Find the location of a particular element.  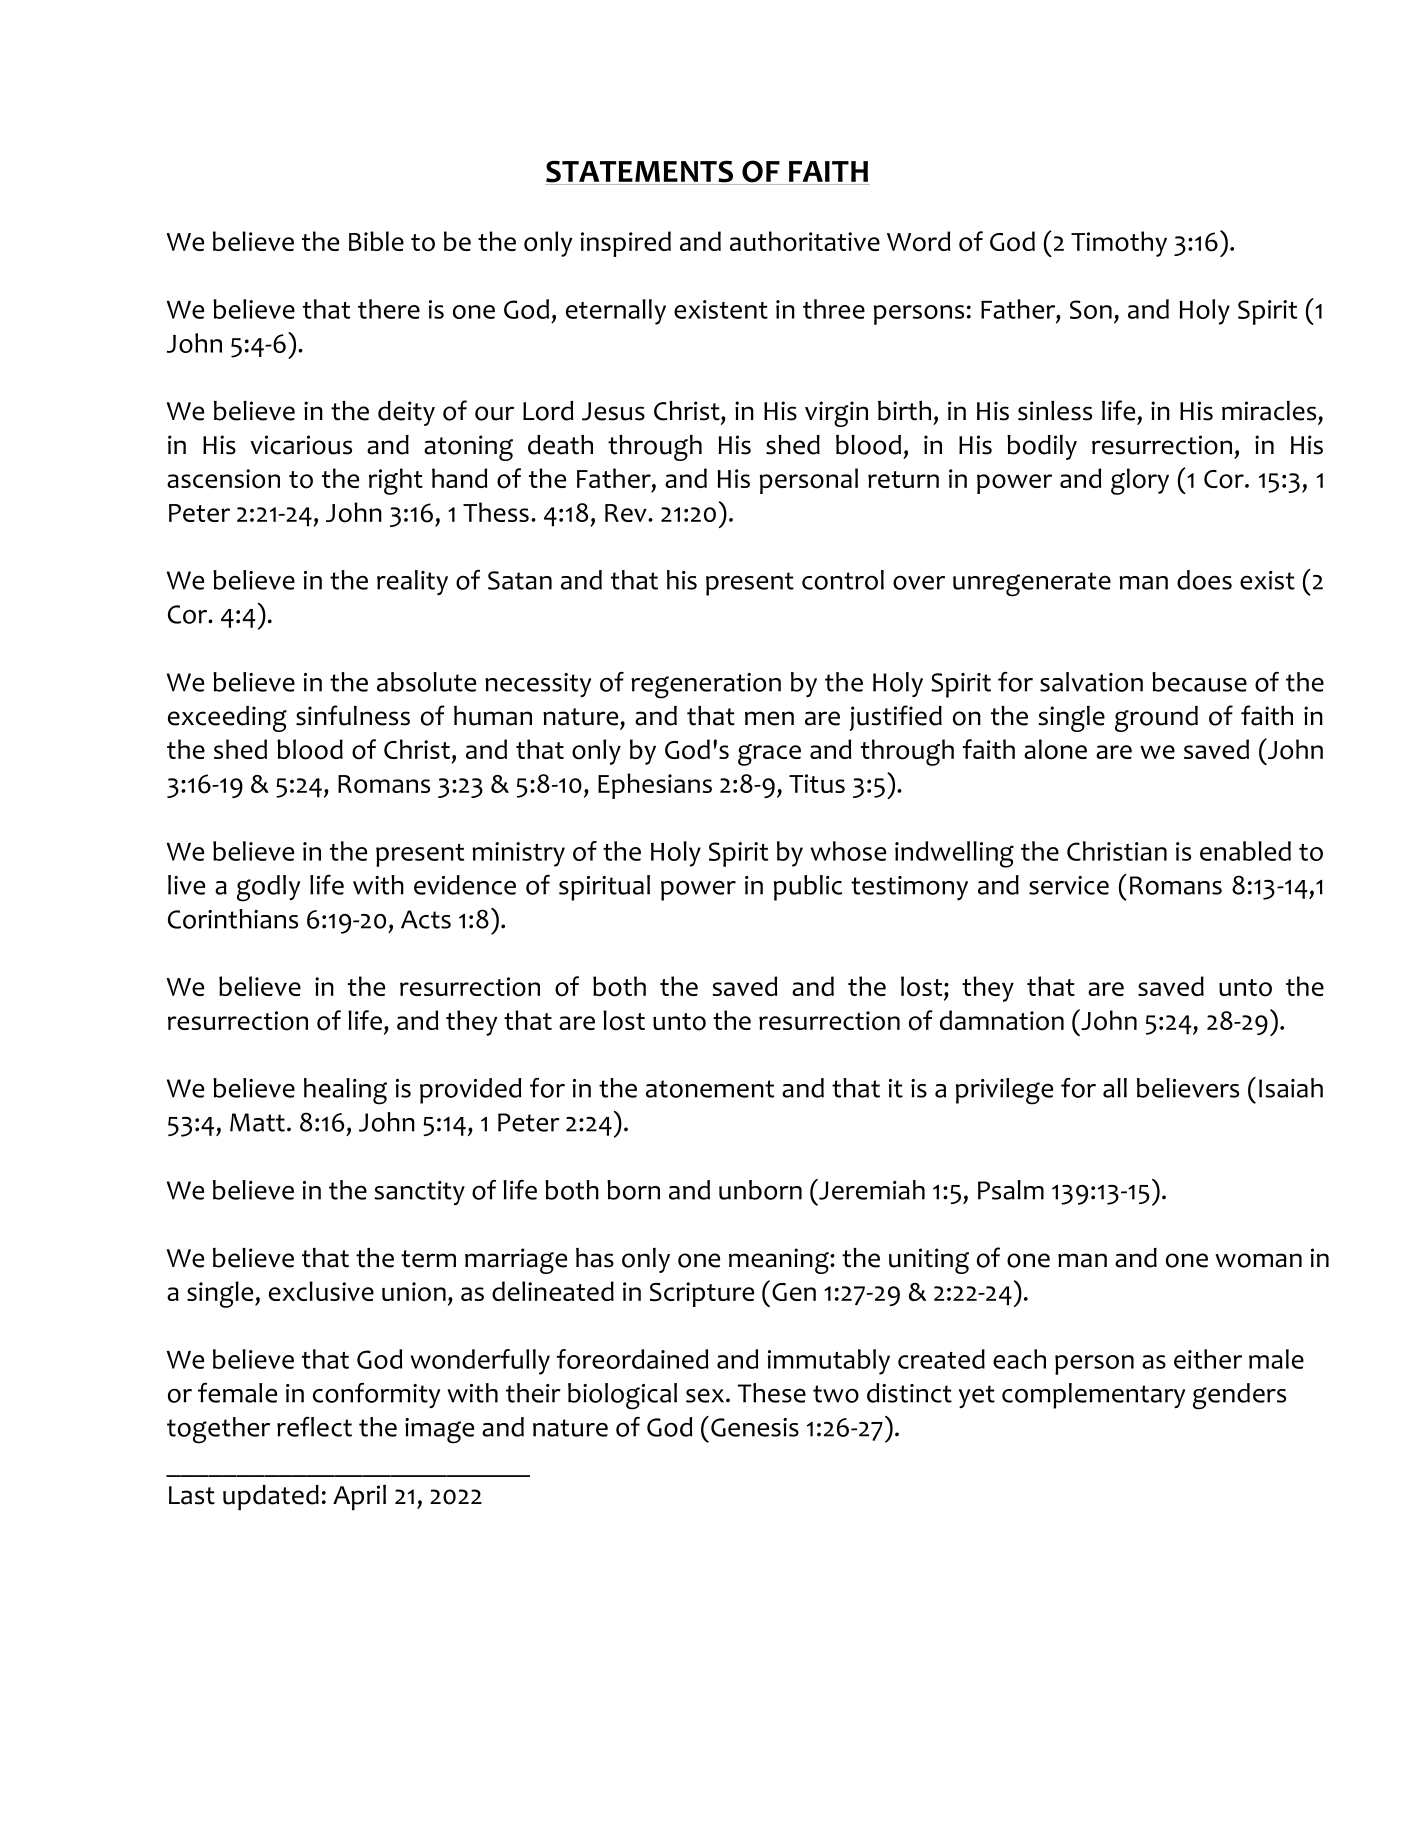

healing is located at coordinates (345, 1091).
